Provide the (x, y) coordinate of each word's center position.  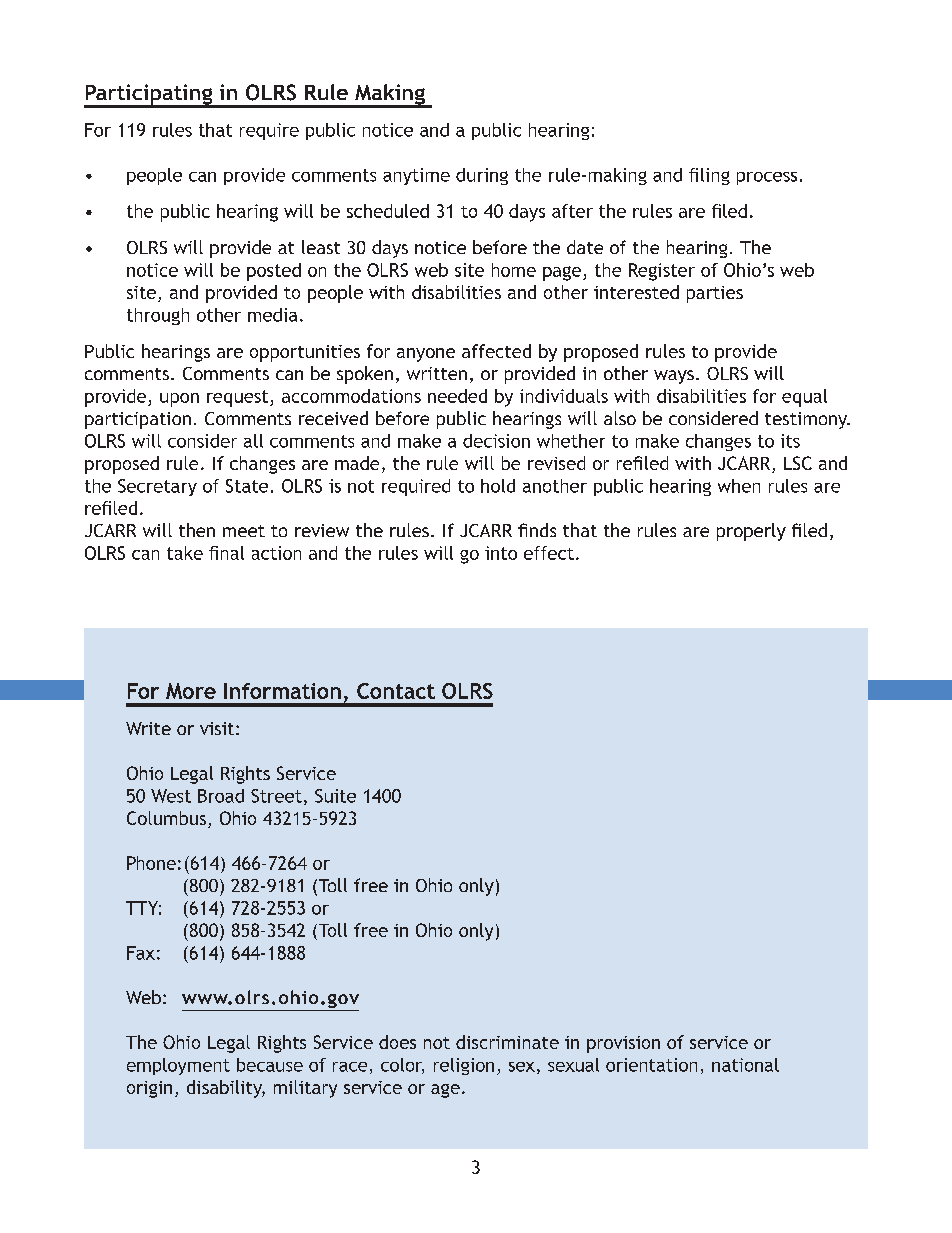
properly (751, 532)
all (253, 441)
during (482, 176)
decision (496, 441)
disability (226, 1089)
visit (217, 728)
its (790, 441)
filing (709, 176)
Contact (396, 691)
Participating (149, 95)
